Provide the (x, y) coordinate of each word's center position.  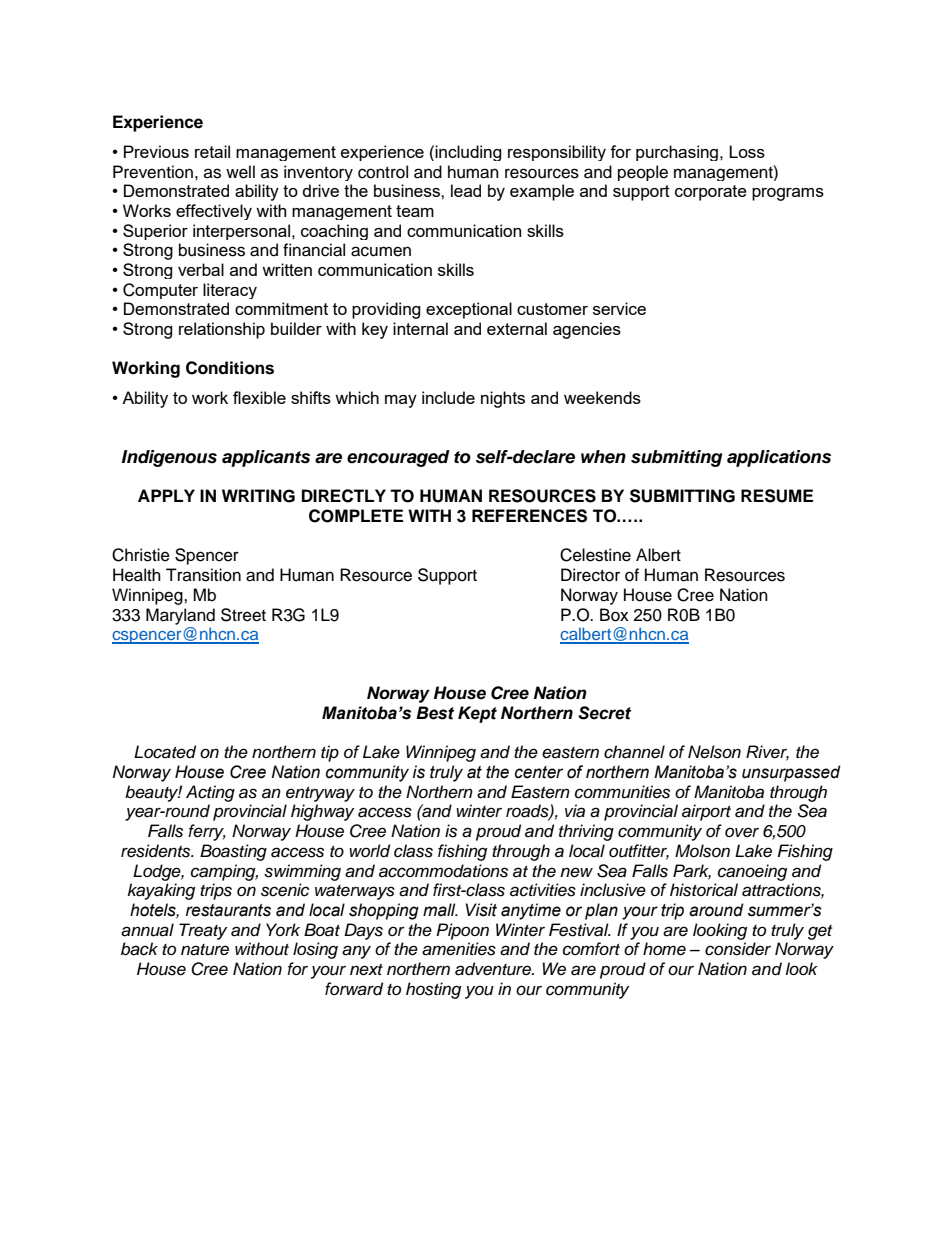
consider (738, 949)
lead (466, 190)
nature (205, 950)
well (240, 172)
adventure (494, 969)
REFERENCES (529, 516)
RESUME (777, 496)
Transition (203, 575)
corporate (711, 193)
